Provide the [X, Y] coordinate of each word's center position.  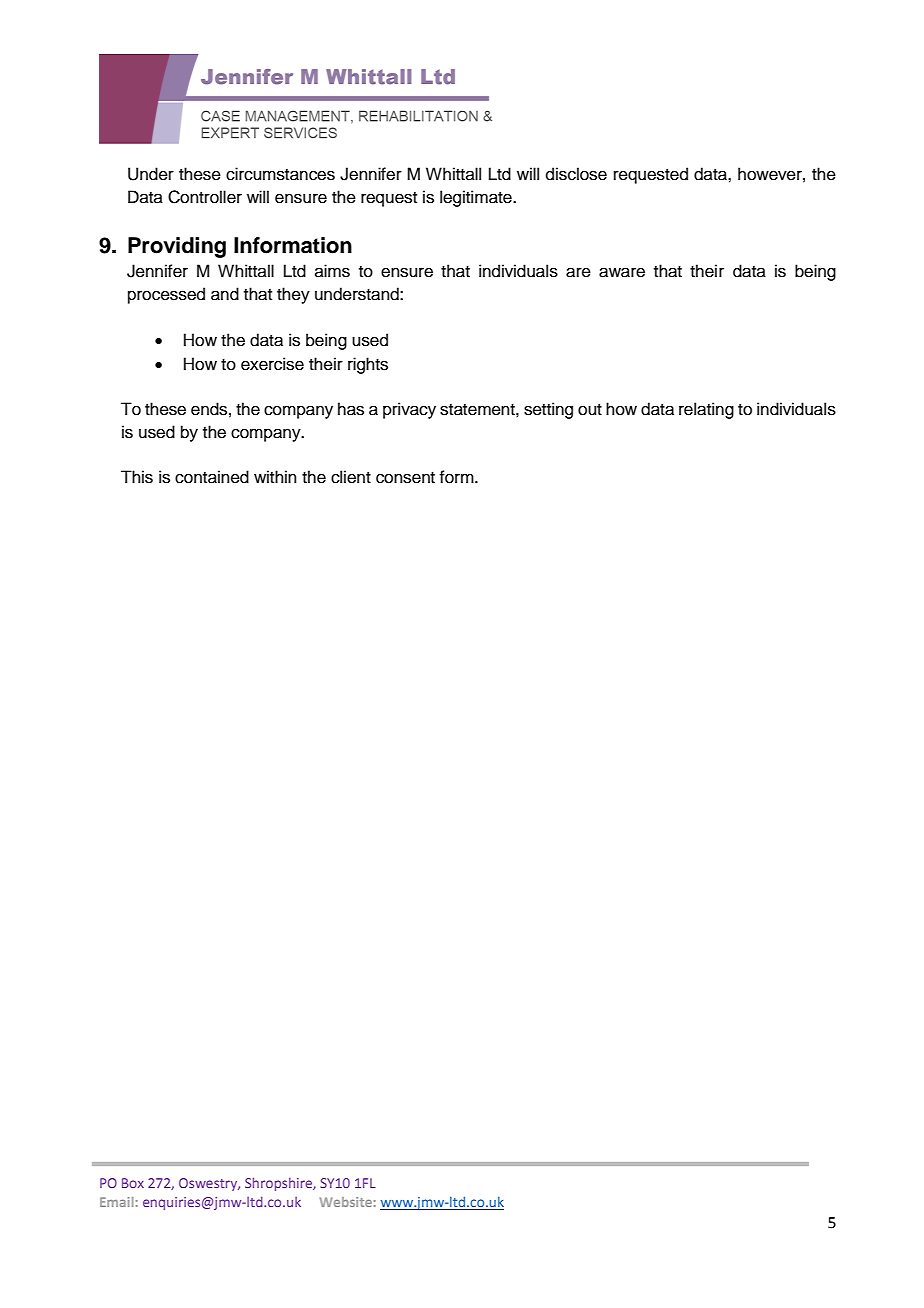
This [137, 477]
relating [706, 410]
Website [346, 1202]
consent [405, 478]
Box [133, 1183]
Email [117, 1202]
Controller [205, 197]
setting [548, 410]
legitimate [477, 198]
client [351, 477]
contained [212, 477]
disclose [576, 174]
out [590, 410]
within [275, 476]
